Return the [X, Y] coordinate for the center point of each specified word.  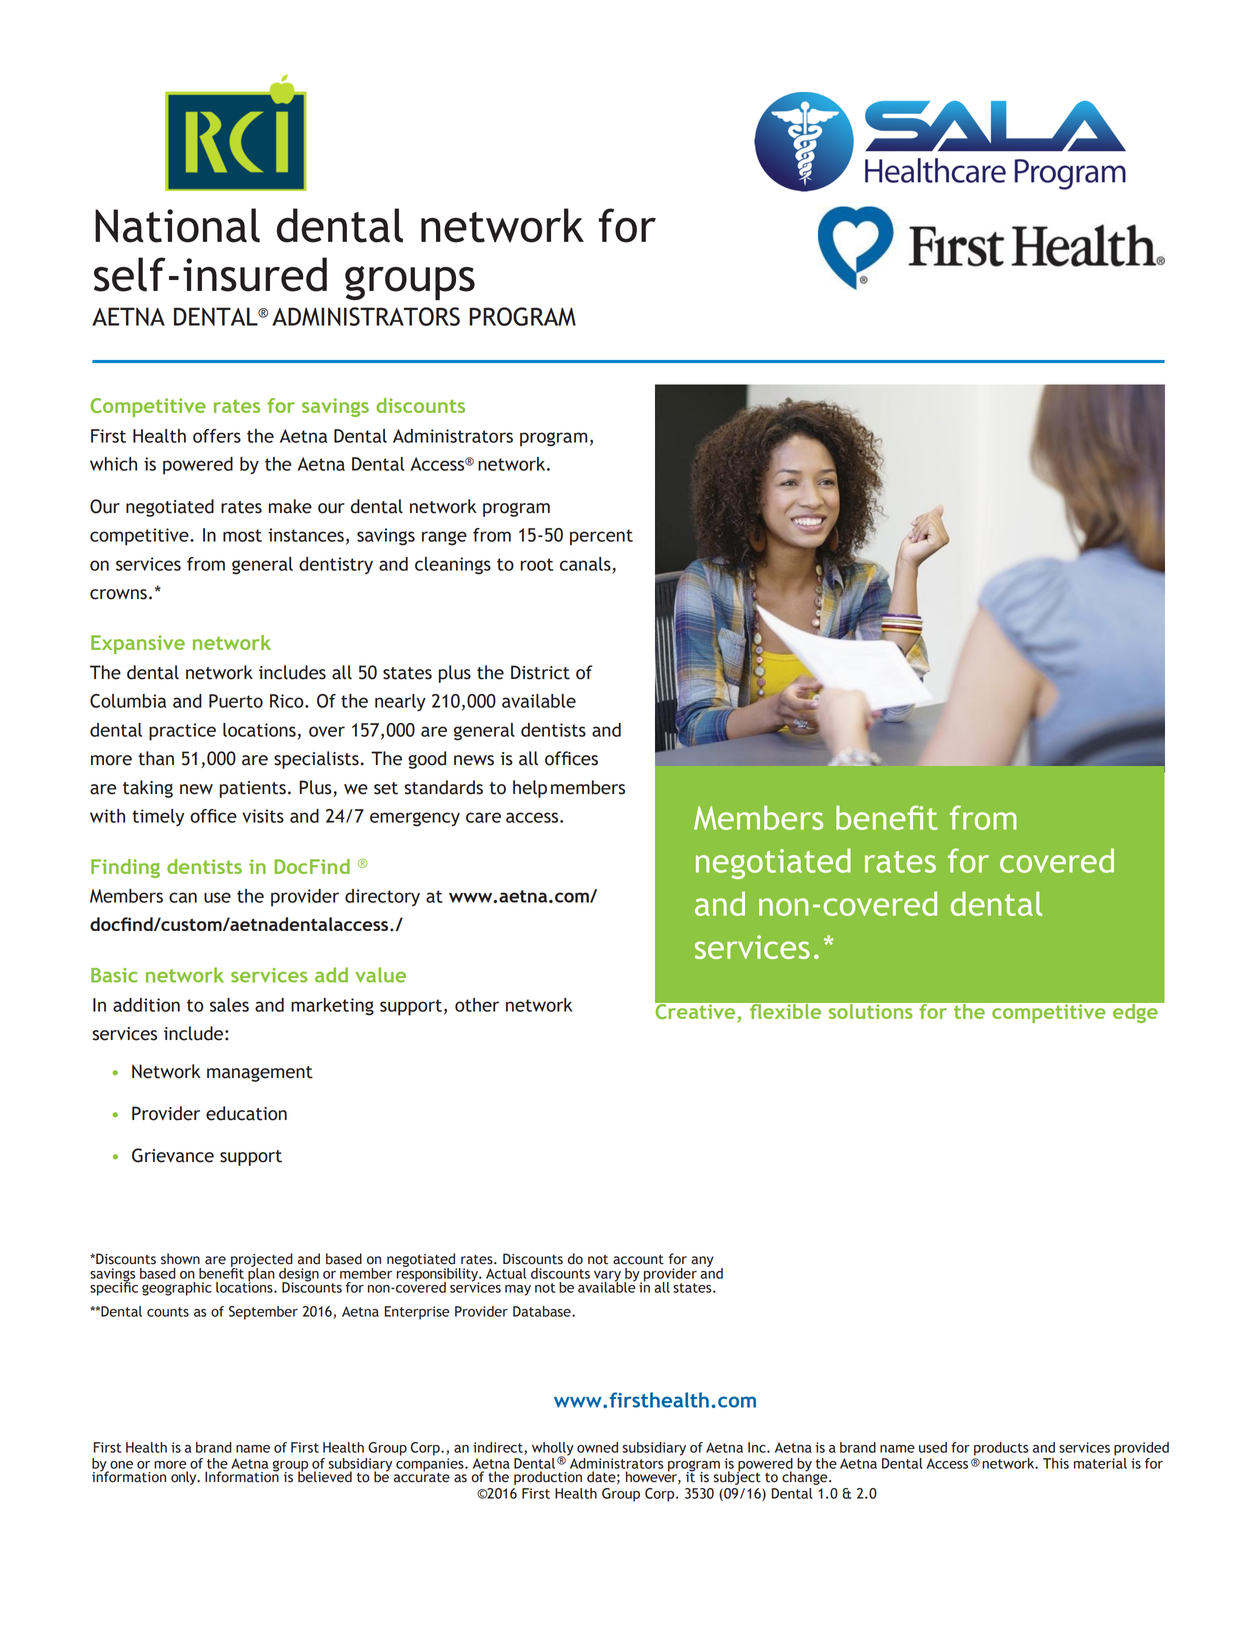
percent [601, 537]
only [185, 1478]
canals [586, 565]
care [483, 817]
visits [263, 816]
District [540, 672]
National [177, 225]
